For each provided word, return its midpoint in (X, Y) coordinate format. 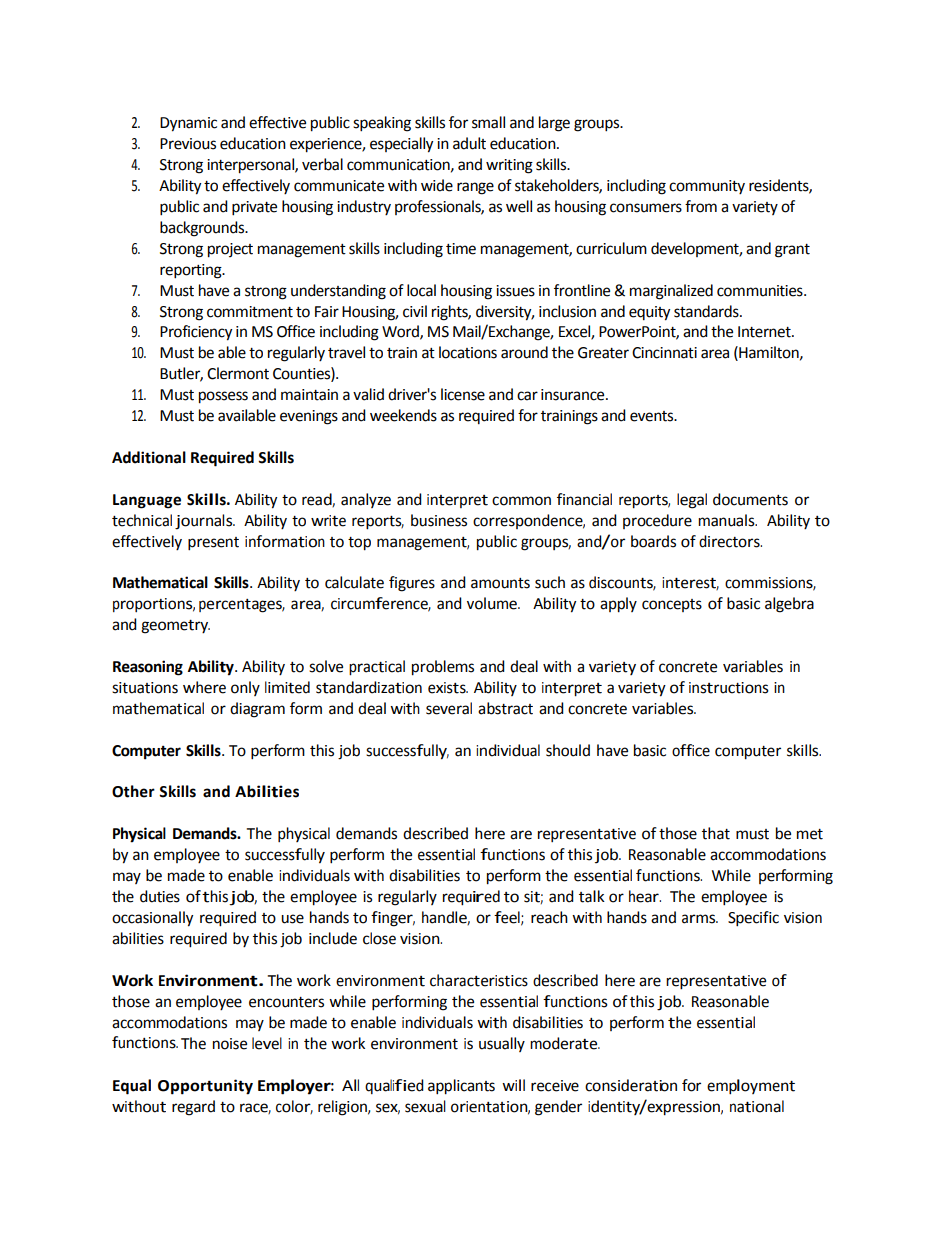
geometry (175, 627)
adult (469, 143)
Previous (188, 144)
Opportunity (205, 1087)
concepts (672, 605)
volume (493, 603)
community (707, 187)
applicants (461, 1087)
